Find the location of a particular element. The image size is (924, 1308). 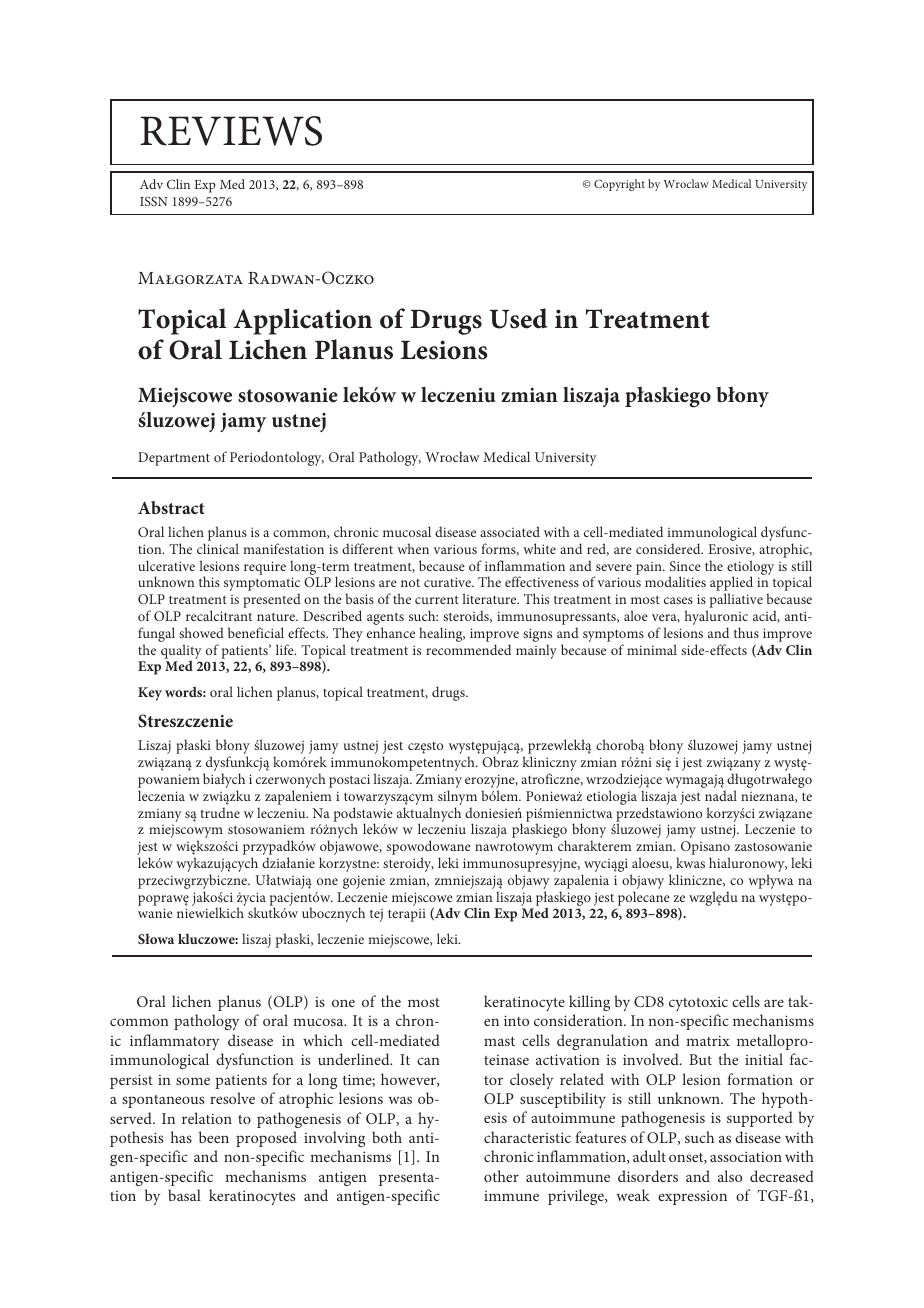

Used is located at coordinates (519, 318).
